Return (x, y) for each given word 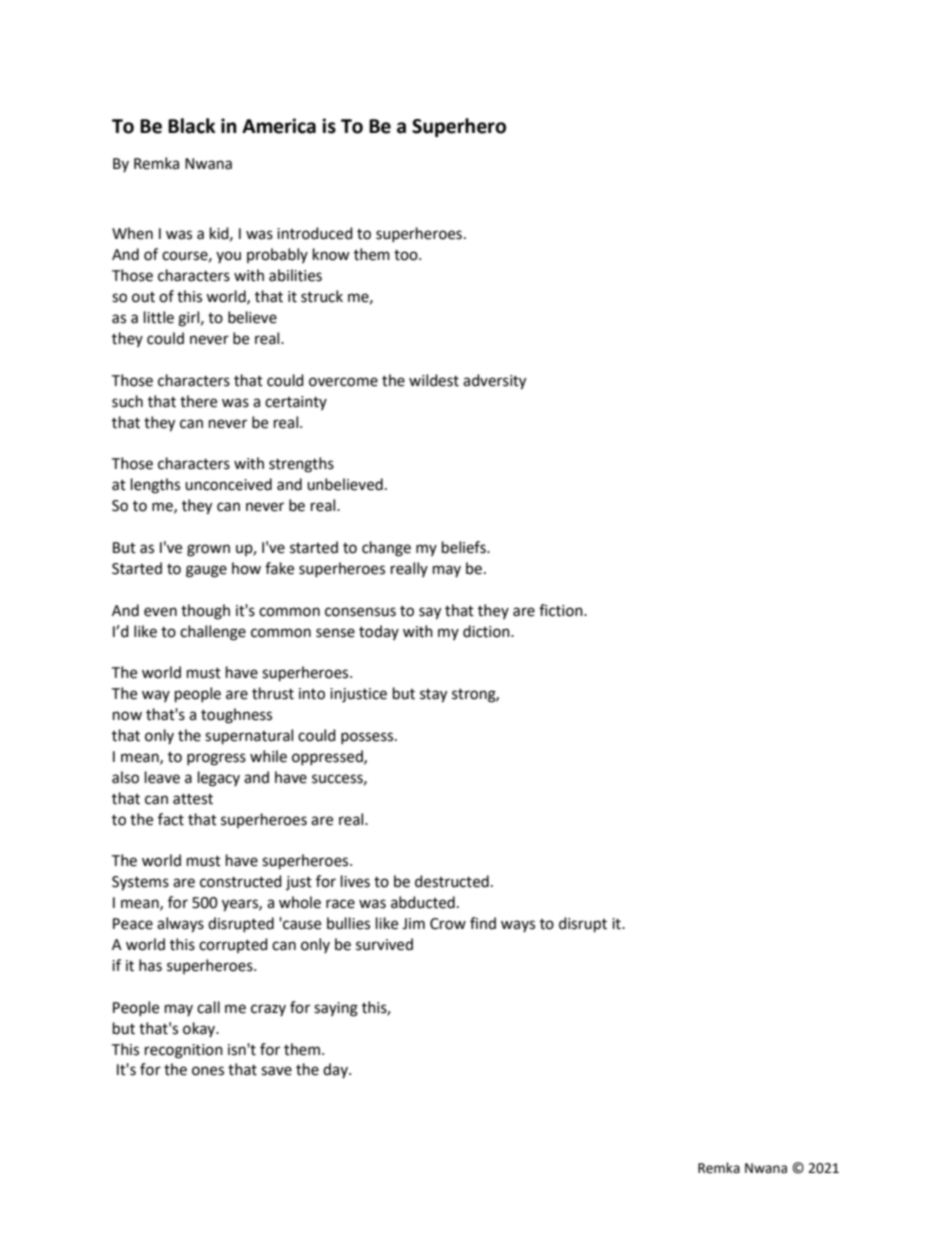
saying (336, 1009)
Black (192, 126)
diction (487, 631)
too (407, 255)
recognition (184, 1051)
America (279, 126)
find (483, 923)
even (160, 612)
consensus (360, 612)
